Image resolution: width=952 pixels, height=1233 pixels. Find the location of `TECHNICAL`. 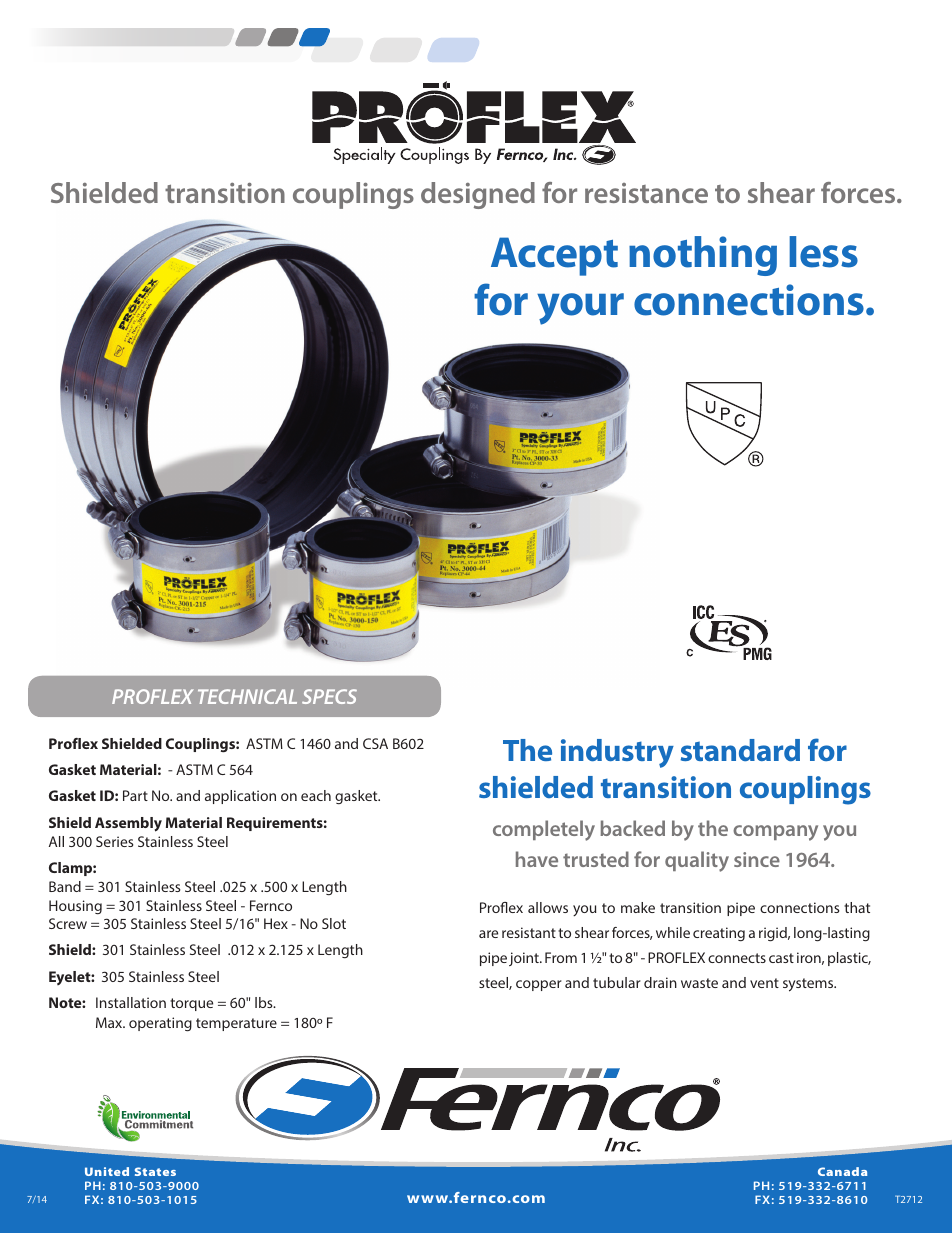

TECHNICAL is located at coordinates (247, 696).
